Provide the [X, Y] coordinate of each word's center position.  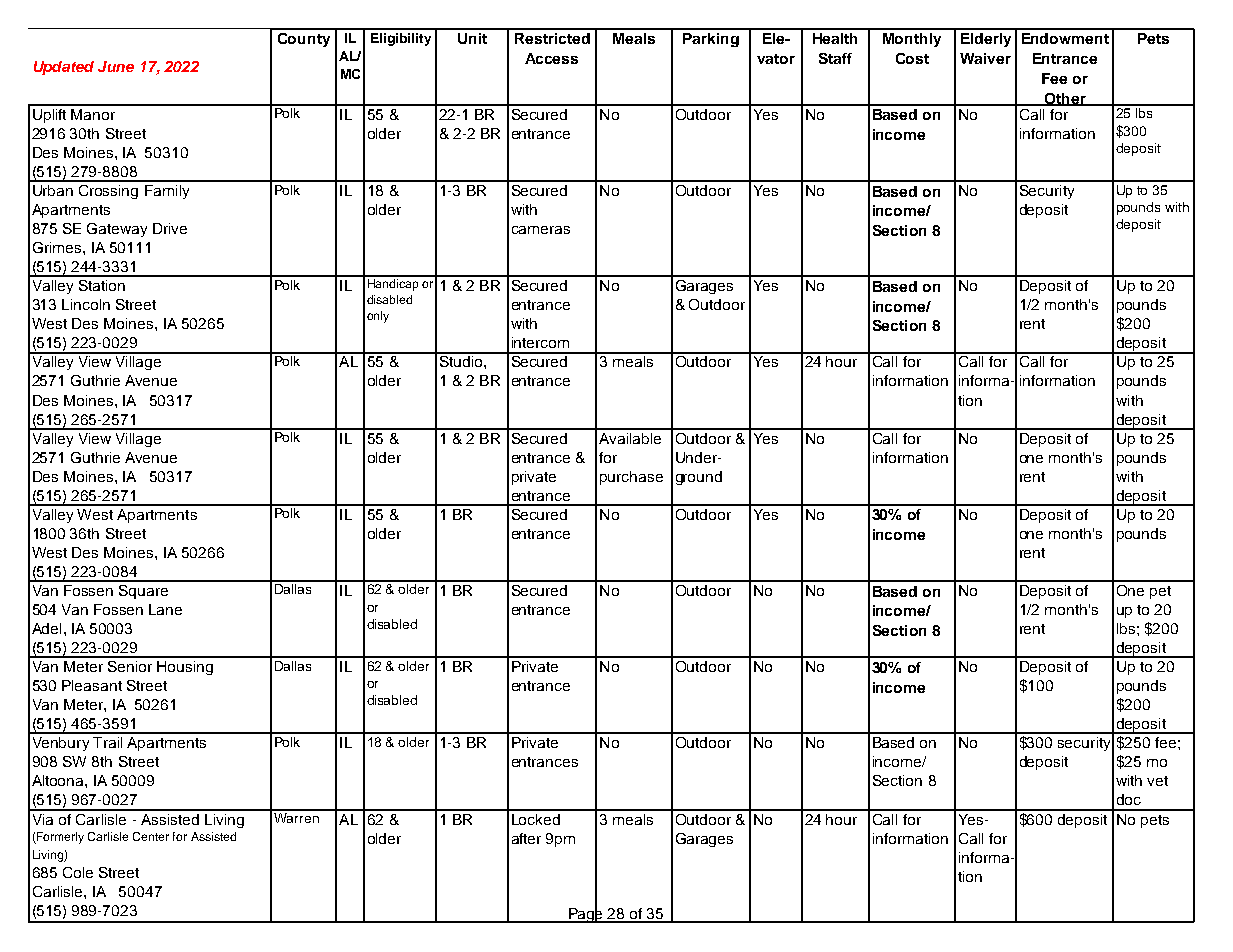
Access [551, 58]
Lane [165, 609]
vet [1157, 781]
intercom [540, 342]
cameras [541, 230]
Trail [107, 742]
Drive [170, 228]
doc [1129, 799]
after [526, 838]
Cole [78, 872]
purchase [631, 478]
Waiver [985, 58]
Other [1065, 99]
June [116, 66]
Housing [185, 668]
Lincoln [86, 304]
